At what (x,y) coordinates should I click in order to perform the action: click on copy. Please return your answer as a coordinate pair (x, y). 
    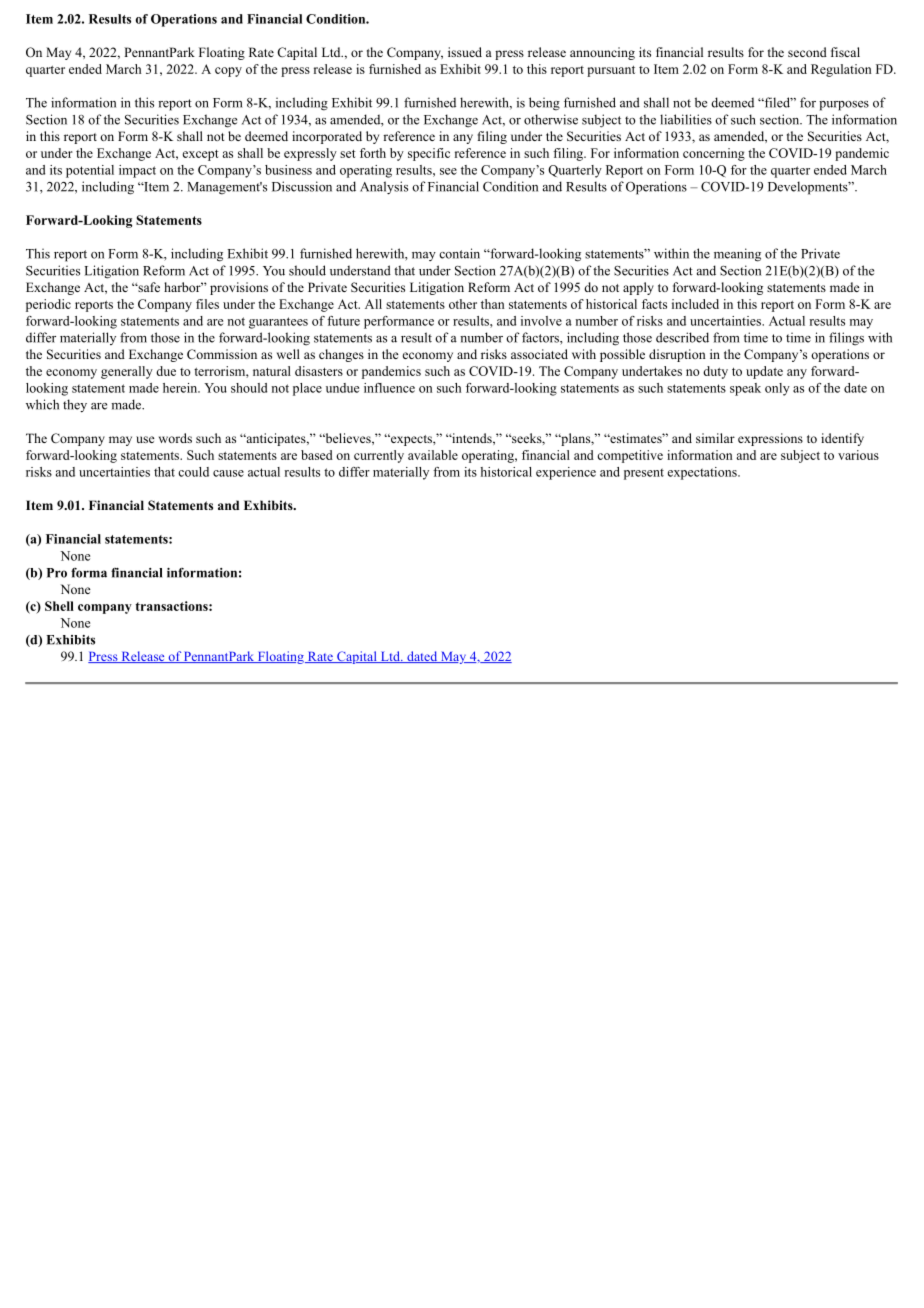
    Looking at the image, I should click on (228, 72).
